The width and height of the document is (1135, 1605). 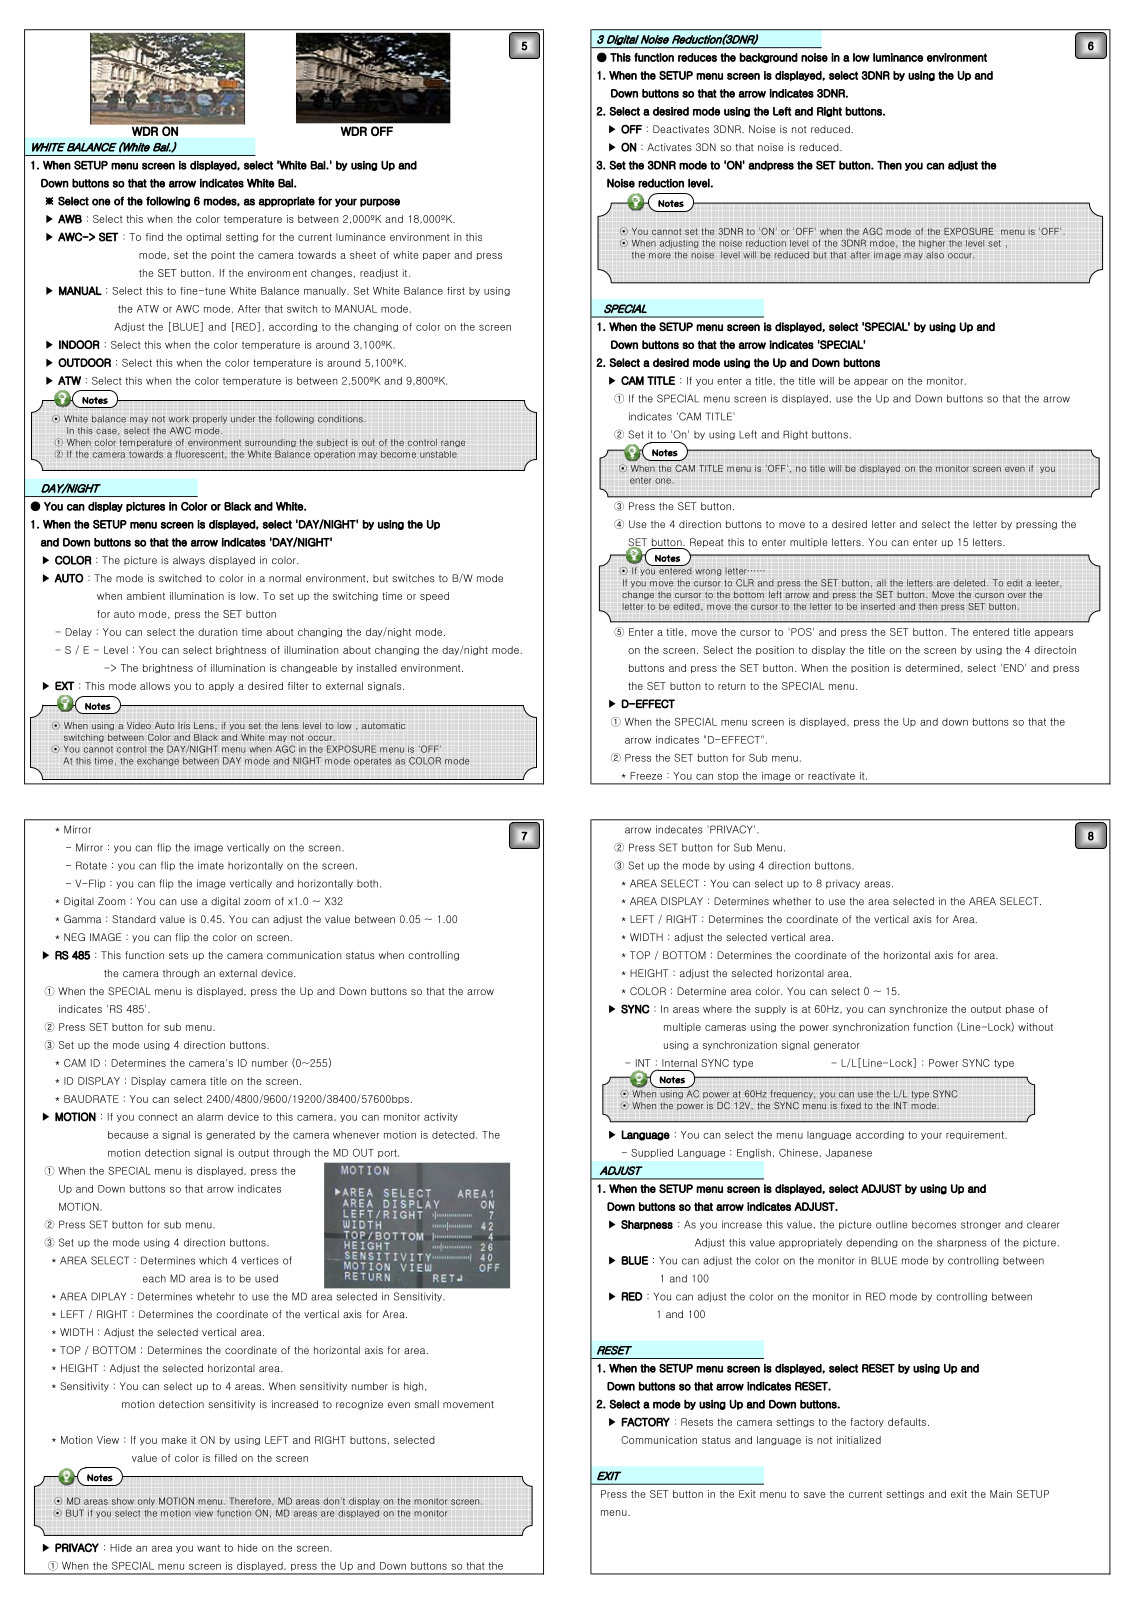 I want to click on range, so click(x=453, y=443).
